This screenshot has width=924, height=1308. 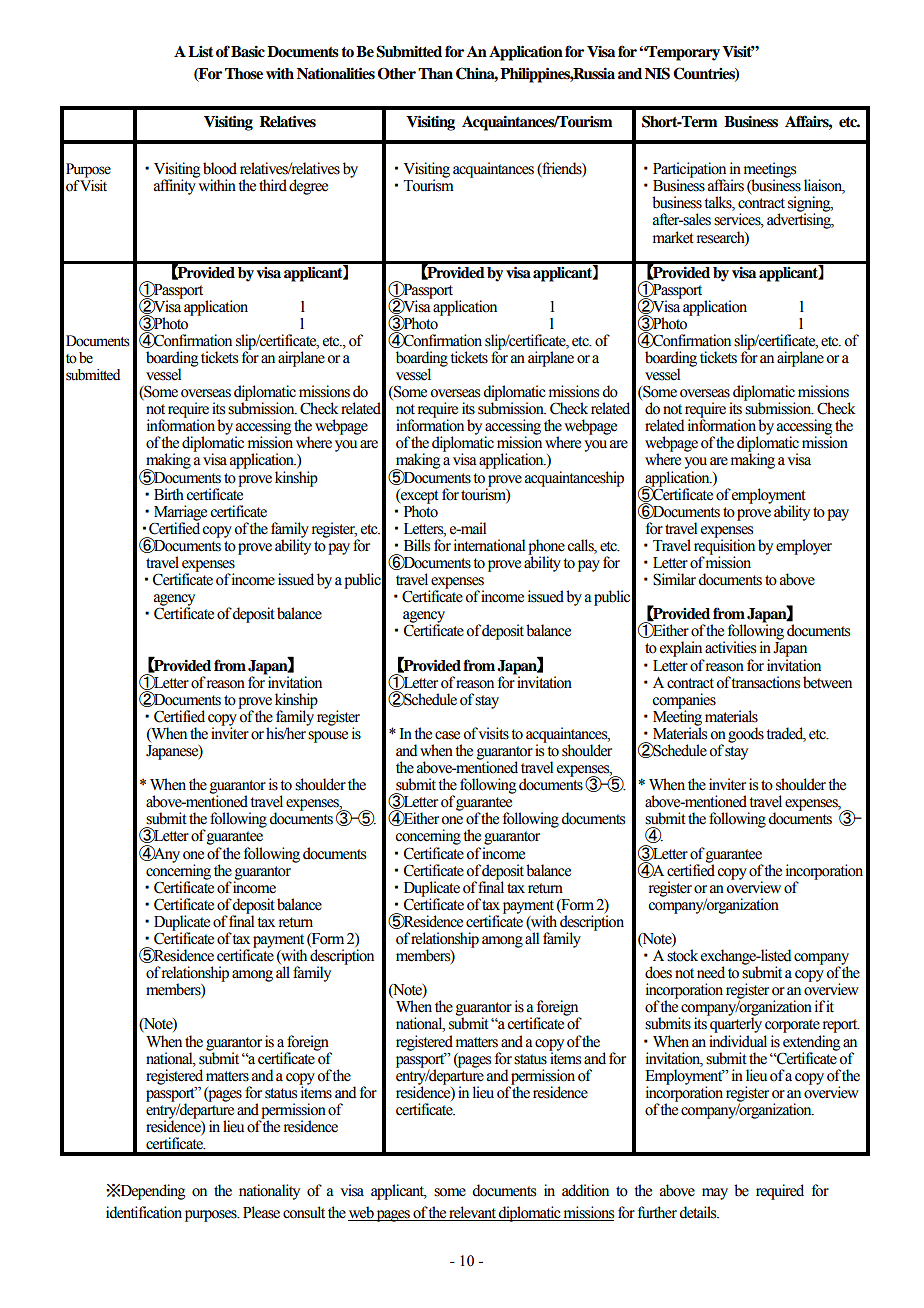 What do you see at coordinates (244, 74) in the screenshot?
I see `Those` at bounding box center [244, 74].
